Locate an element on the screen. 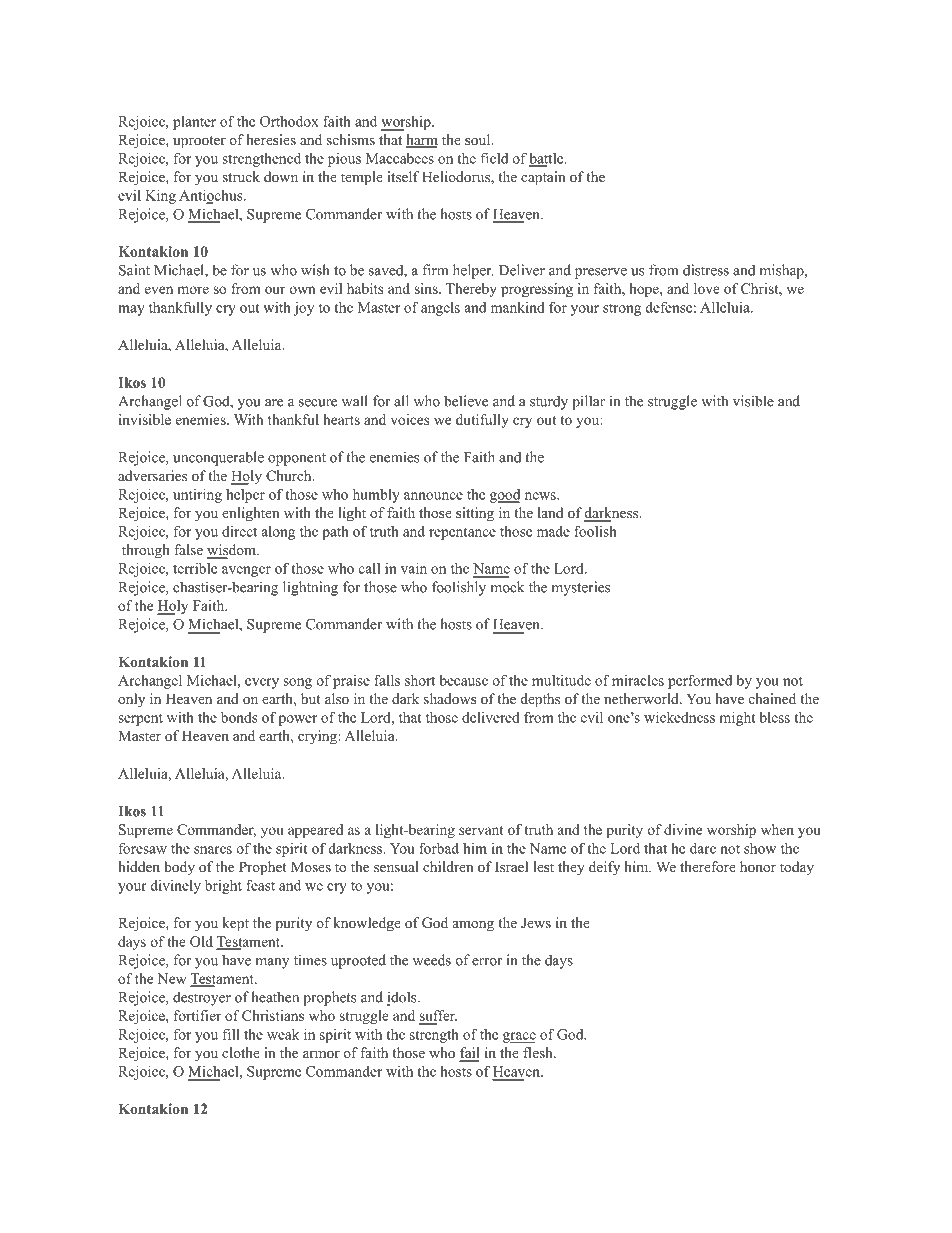  soul is located at coordinates (479, 139).
